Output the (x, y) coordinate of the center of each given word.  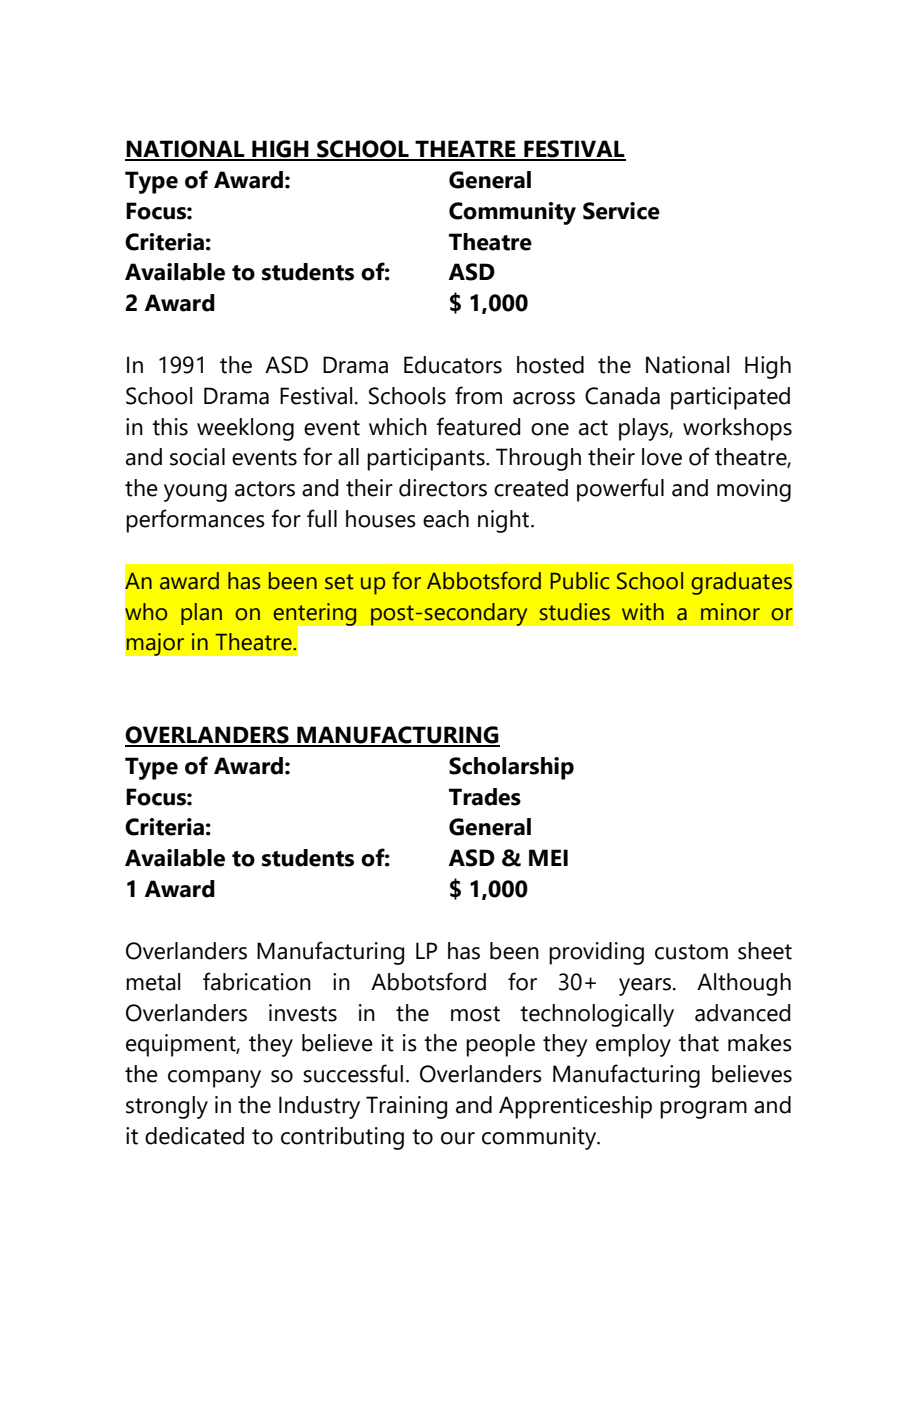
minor (730, 612)
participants (427, 459)
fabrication (257, 981)
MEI (548, 857)
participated (730, 398)
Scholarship (511, 768)
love (662, 457)
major (155, 644)
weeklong (245, 429)
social (197, 457)
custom (691, 952)
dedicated (194, 1136)
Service (621, 211)
